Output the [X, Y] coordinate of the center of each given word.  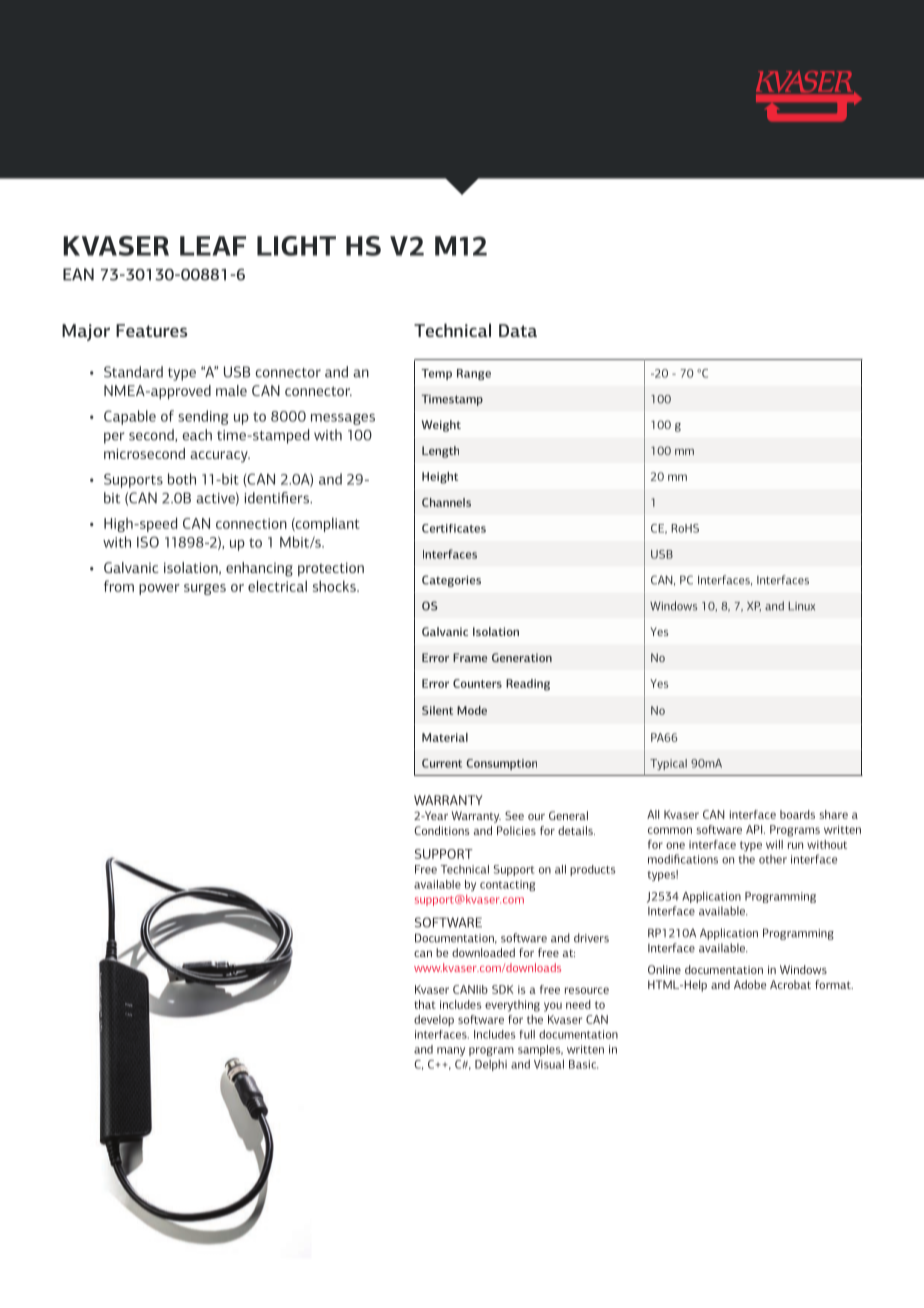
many [451, 1051]
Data [518, 330]
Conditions [442, 830]
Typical [668, 764]
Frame [470, 657]
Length [440, 452]
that [425, 1004]
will [774, 844]
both [182, 479]
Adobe [750, 984]
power [159, 589]
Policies [516, 830]
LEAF [213, 246]
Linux [801, 606]
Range [474, 374]
